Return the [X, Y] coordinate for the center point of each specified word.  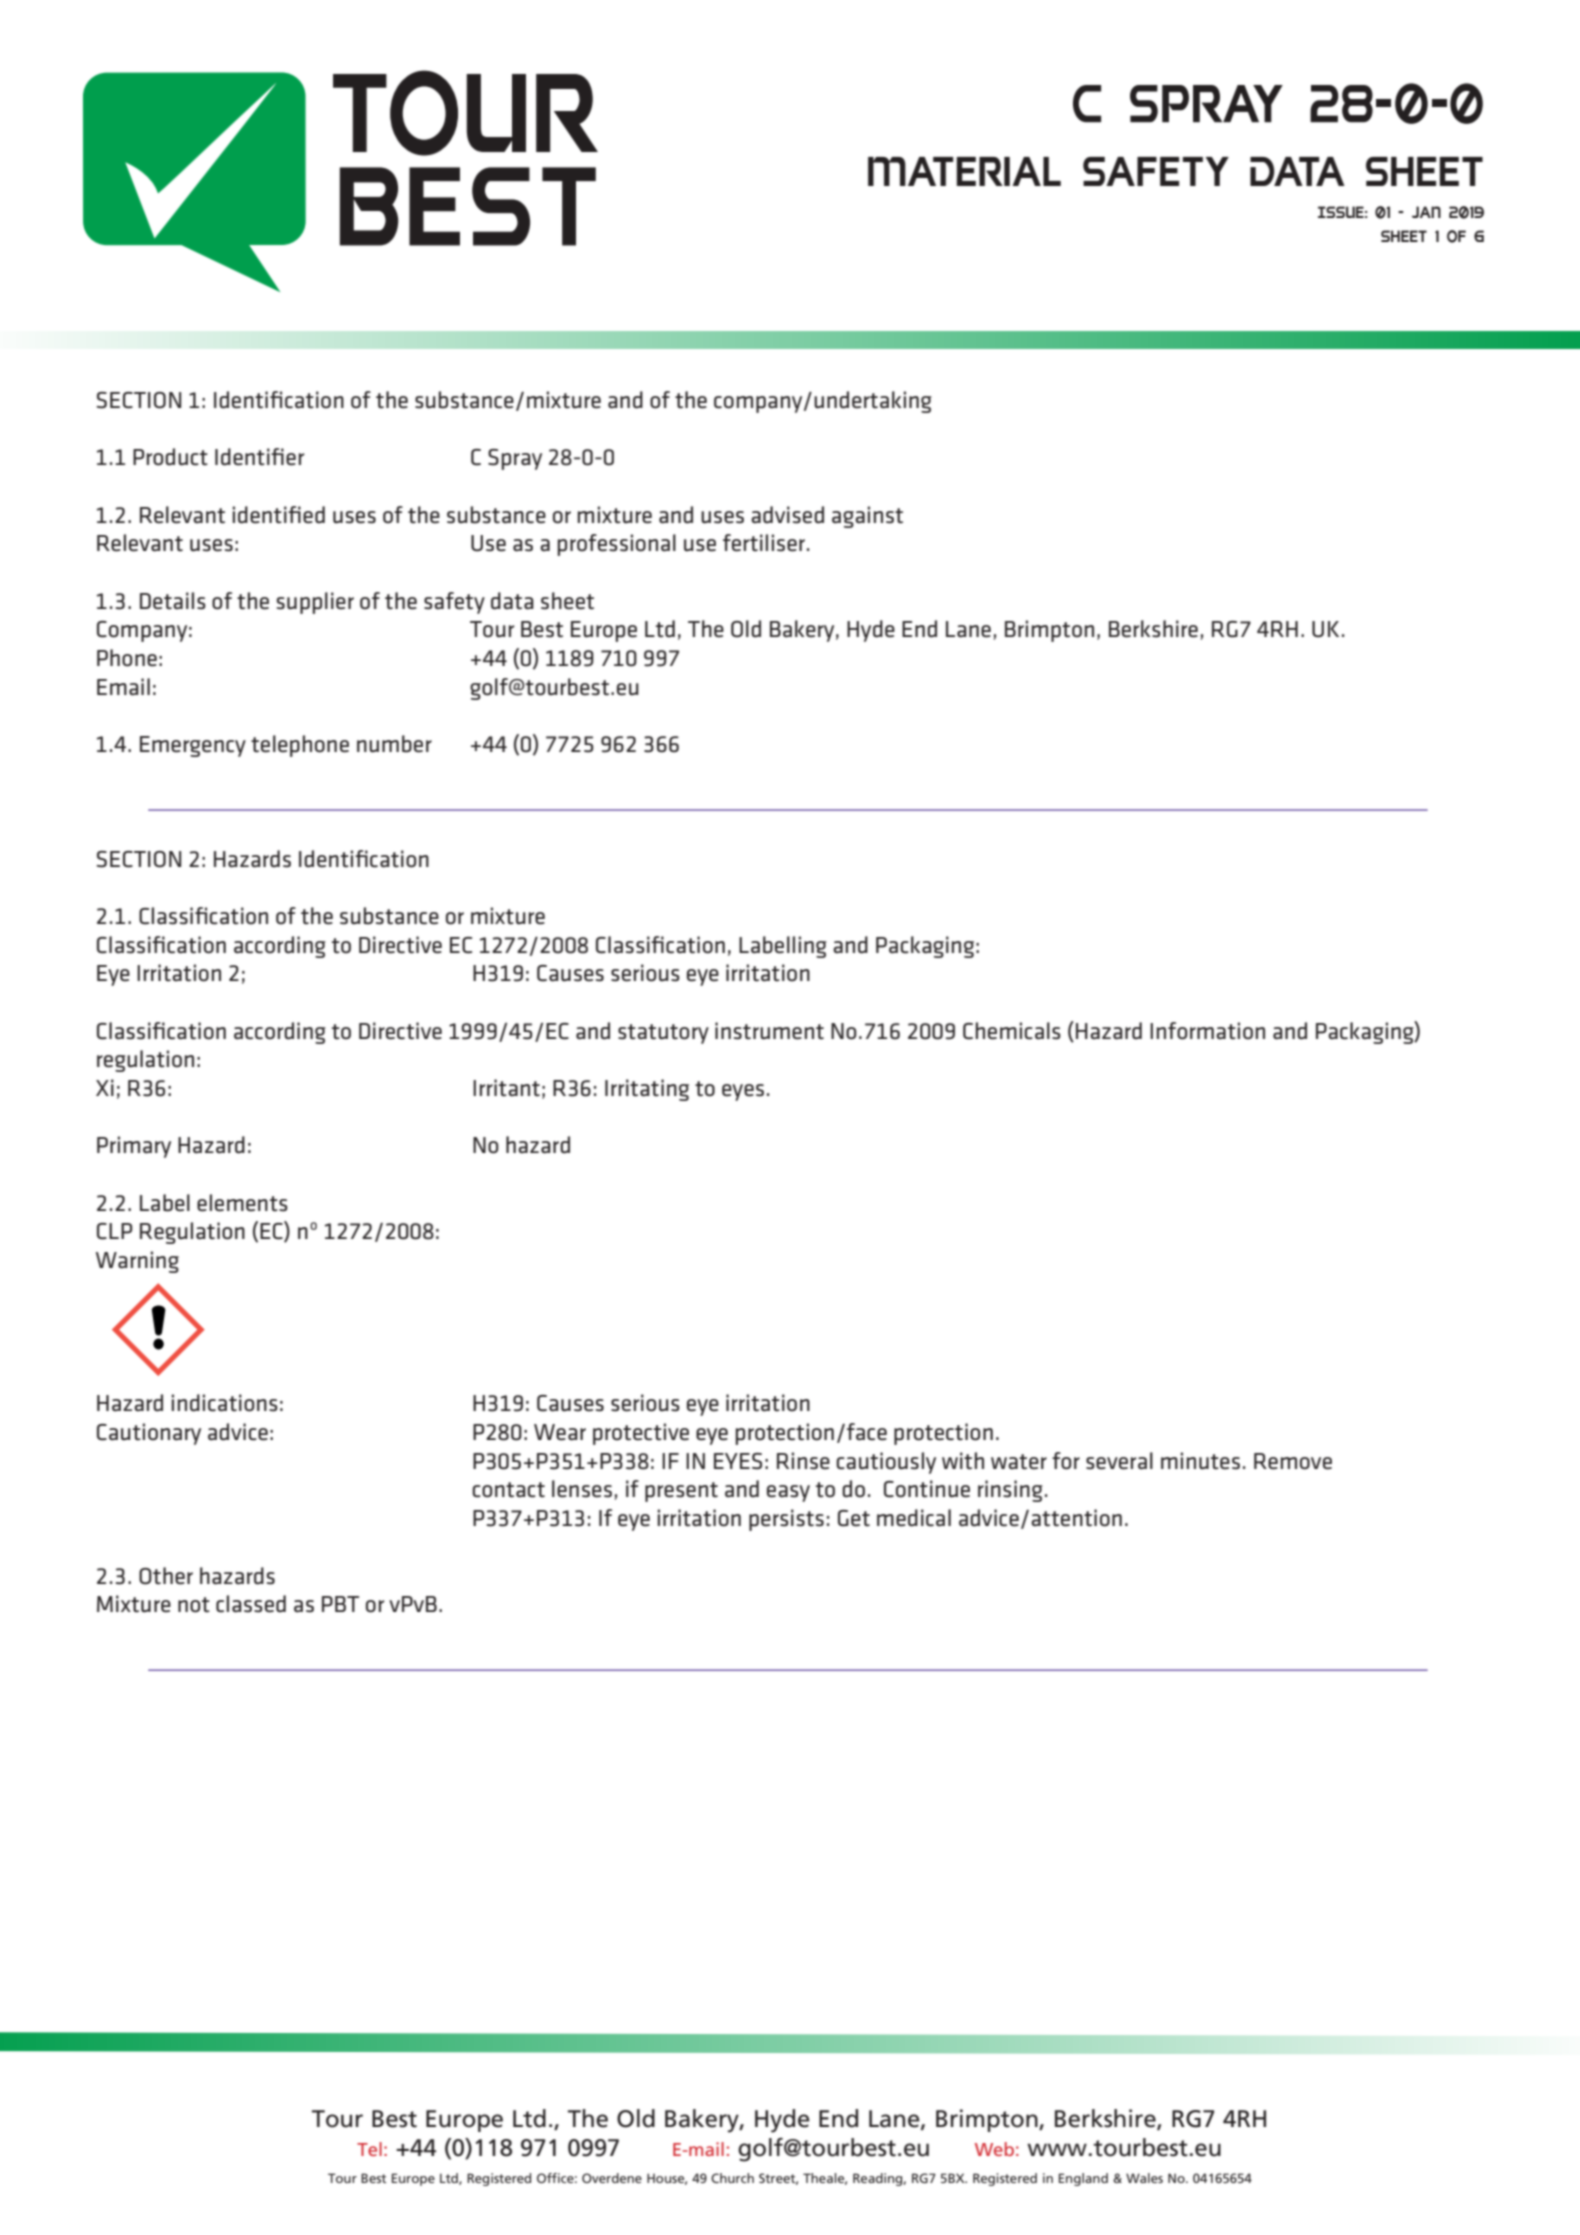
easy [788, 1493]
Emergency [193, 746]
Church [732, 2178]
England [1083, 2179]
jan [1426, 212]
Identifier [260, 457]
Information [1207, 1031]
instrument [769, 1031]
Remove [1293, 1461]
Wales [1144, 2178]
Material [964, 171]
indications [225, 1403]
